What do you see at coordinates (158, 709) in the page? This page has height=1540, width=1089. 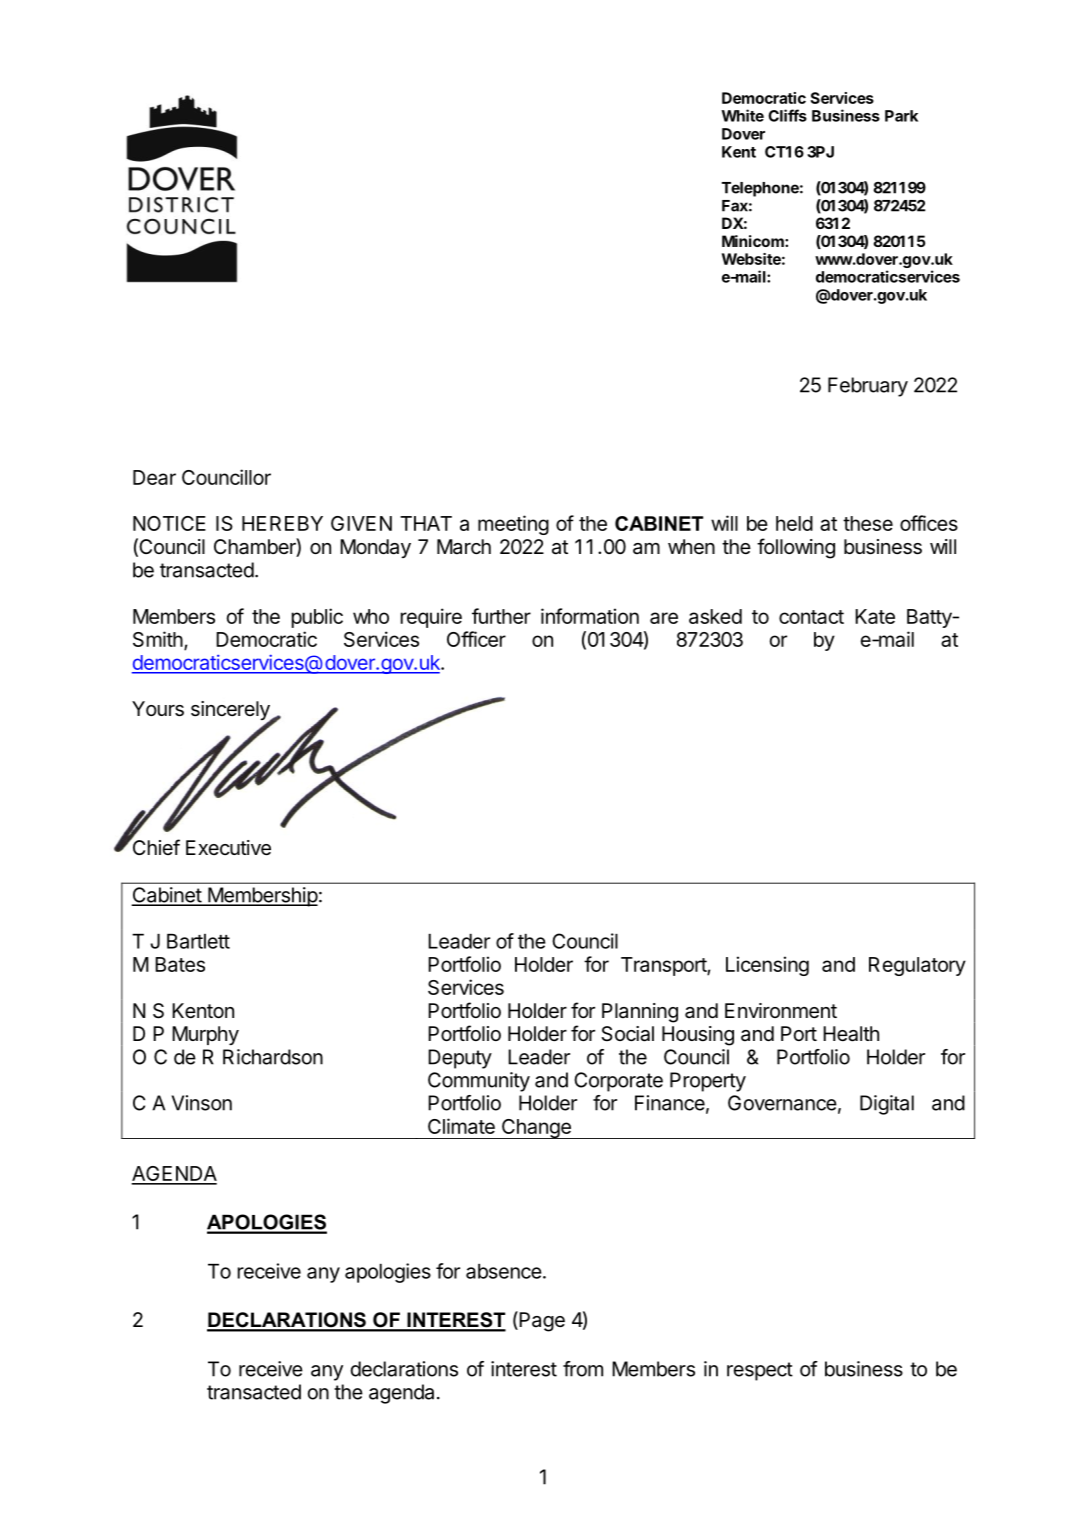 I see `Yours` at bounding box center [158, 709].
